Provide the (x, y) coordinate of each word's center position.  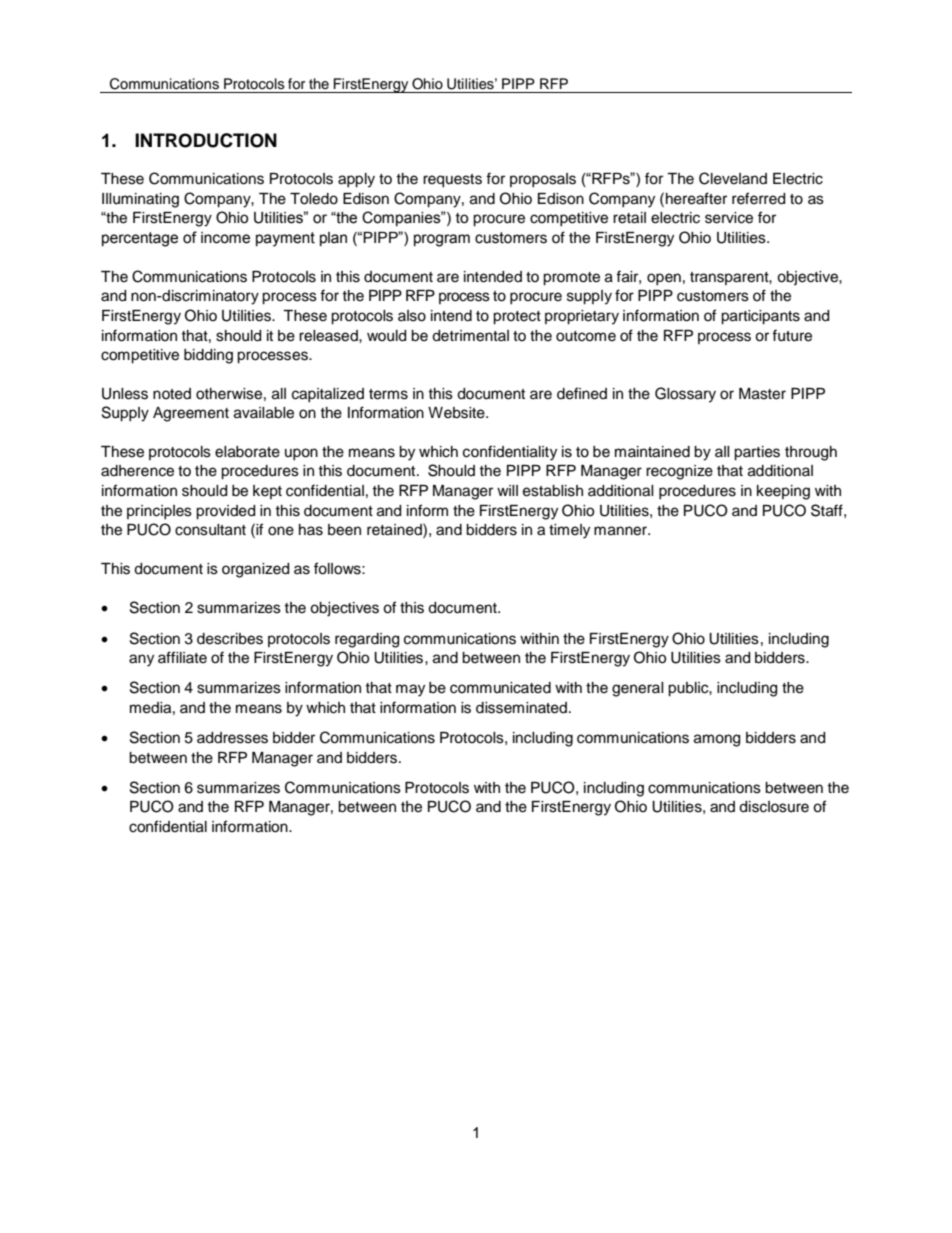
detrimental (470, 336)
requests (452, 181)
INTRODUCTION (206, 140)
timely (569, 531)
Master (762, 394)
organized (255, 570)
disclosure (774, 807)
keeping (783, 492)
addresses (232, 738)
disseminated (521, 708)
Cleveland (733, 178)
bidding (208, 356)
